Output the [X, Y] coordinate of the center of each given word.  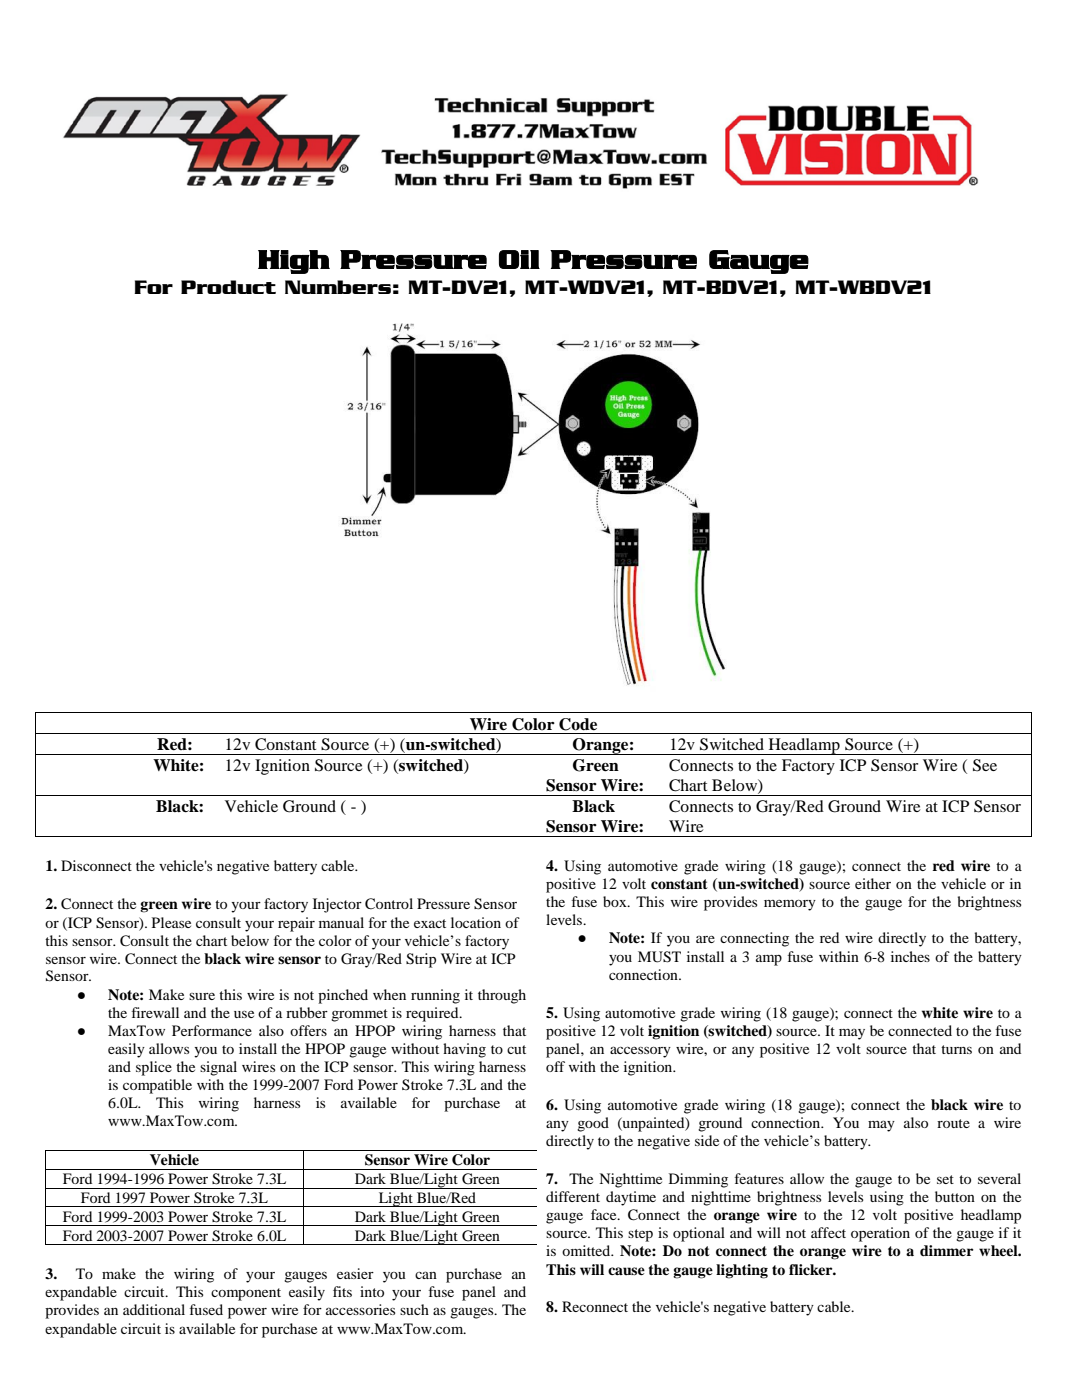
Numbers [338, 287]
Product [228, 287]
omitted [587, 1250]
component [246, 1294]
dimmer [946, 1250]
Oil [519, 259]
